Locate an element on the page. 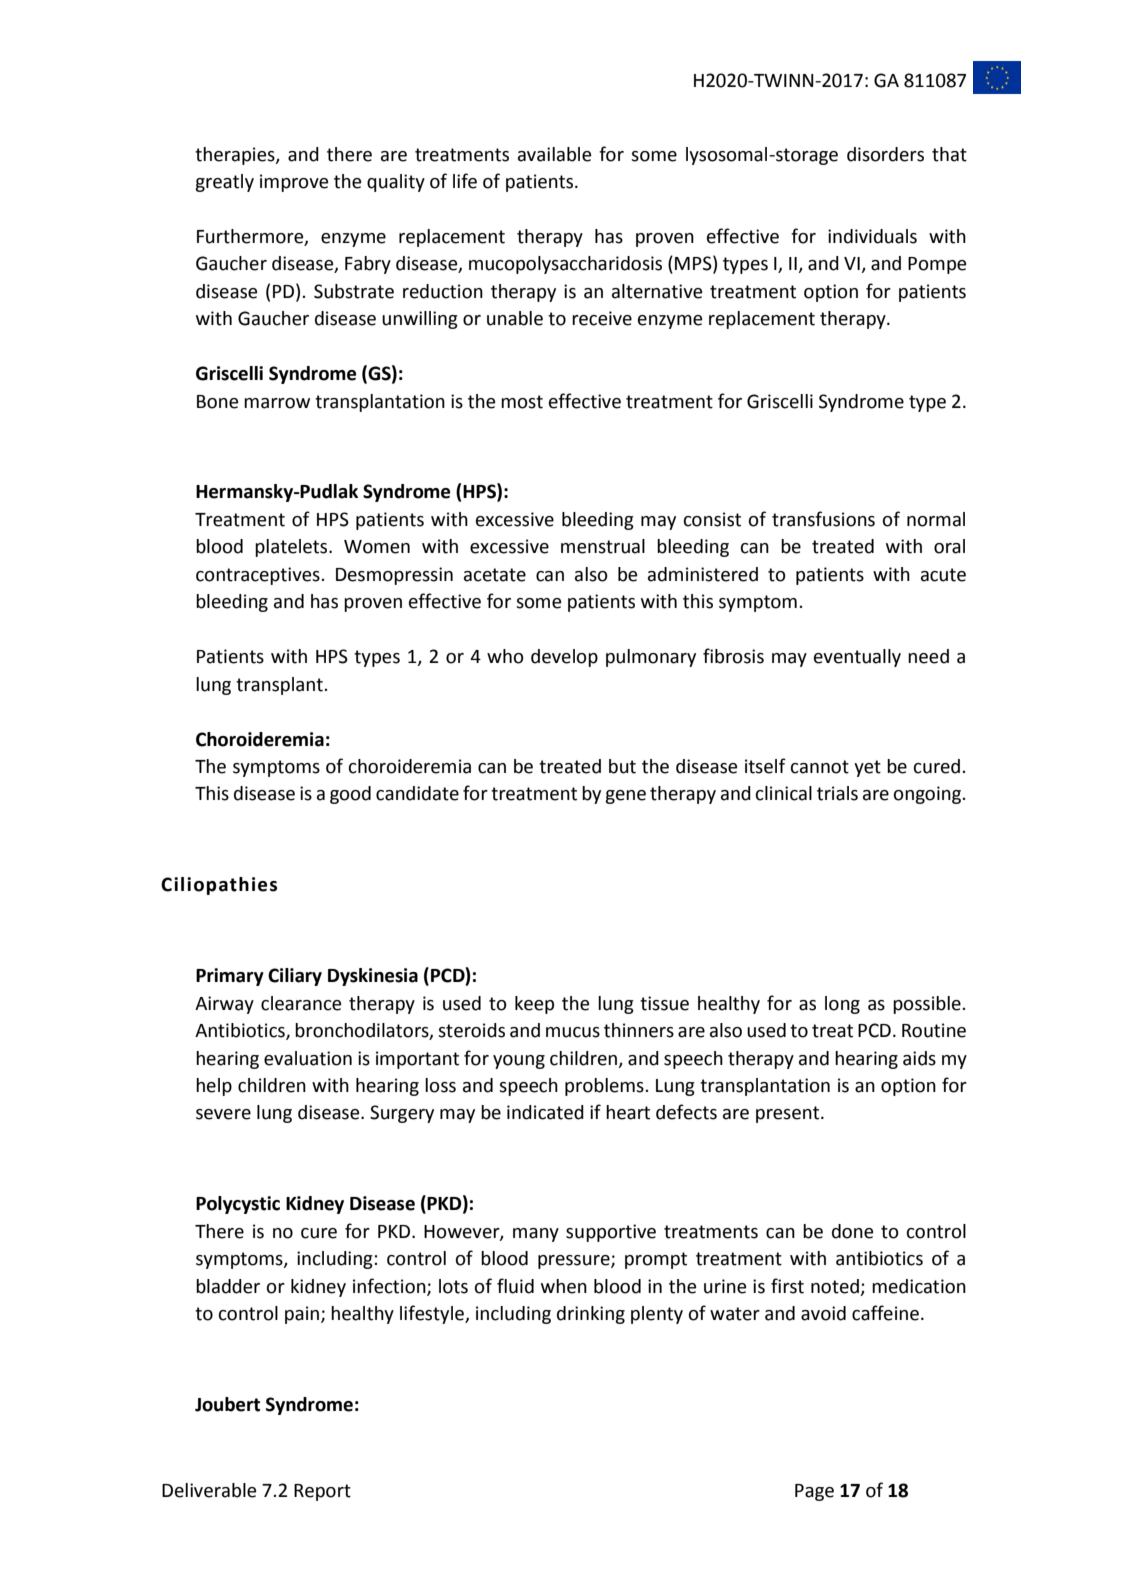 The height and width of the page is (1595, 1128). drinking is located at coordinates (591, 1315).
